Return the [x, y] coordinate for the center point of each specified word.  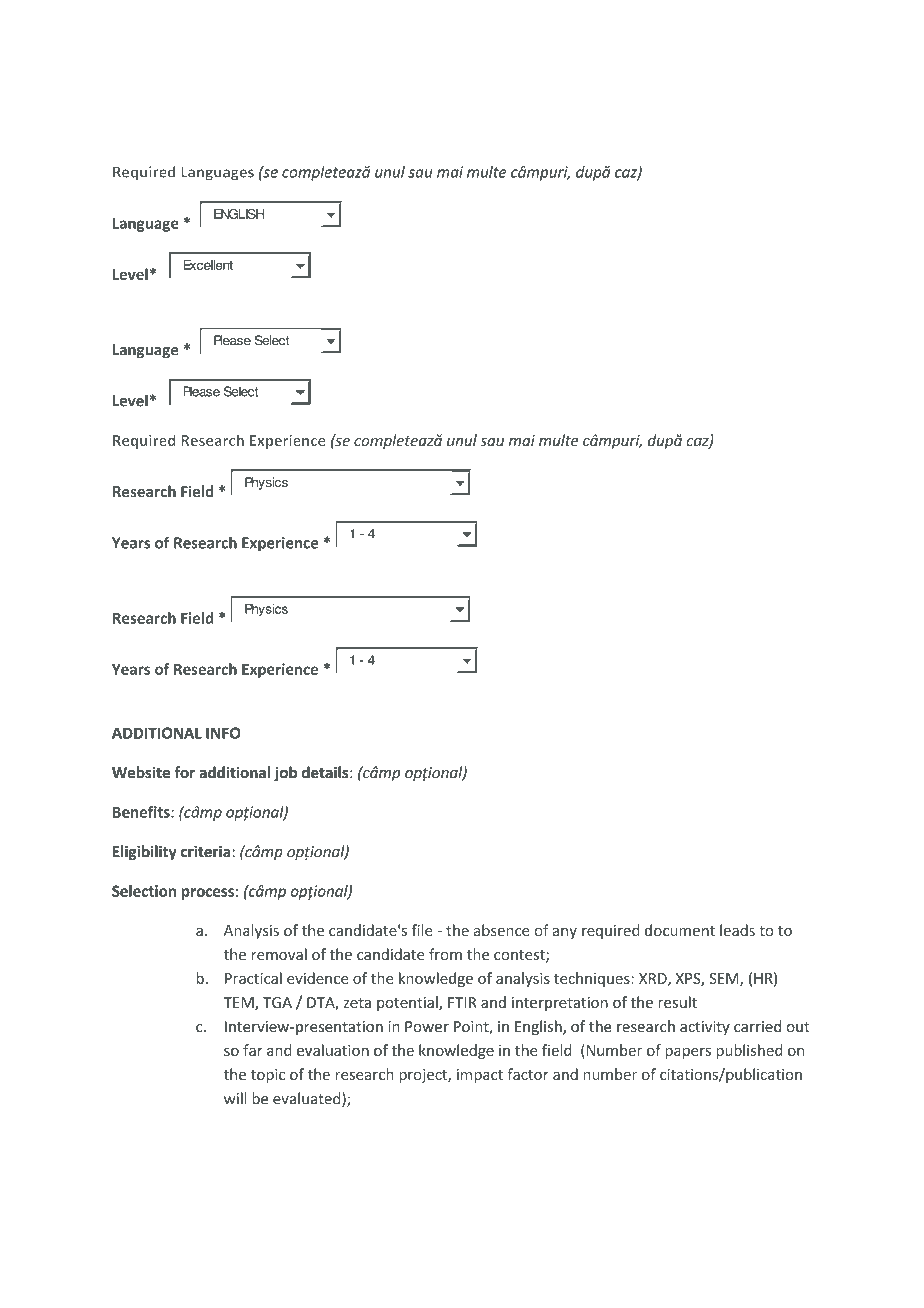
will [235, 1098]
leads [737, 930]
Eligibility [145, 852]
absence [502, 930]
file [421, 930]
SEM [725, 980]
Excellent [208, 265]
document [680, 930]
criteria [207, 851]
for [184, 772]
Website [141, 772]
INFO [223, 733]
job [285, 773]
